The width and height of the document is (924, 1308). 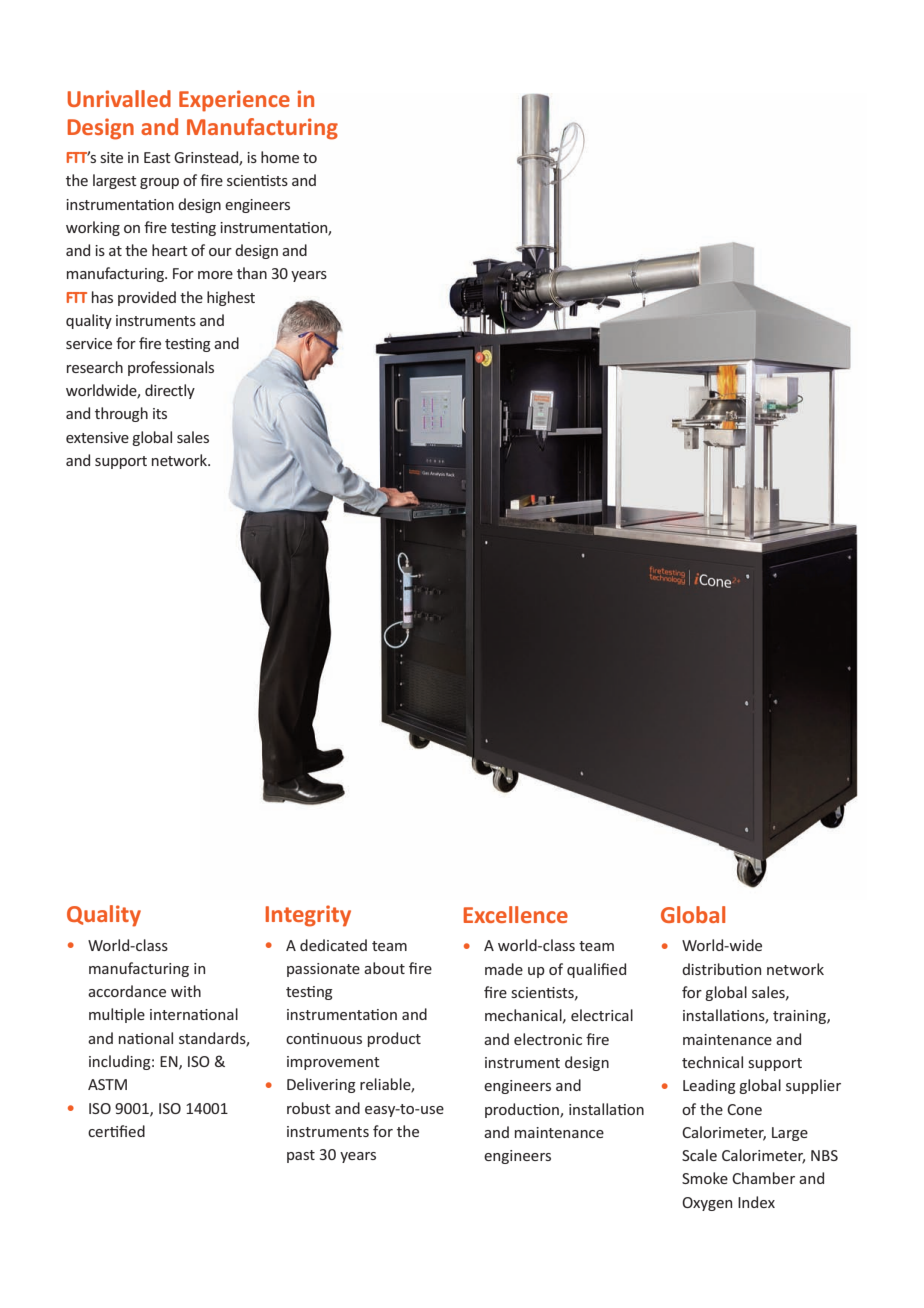 I want to click on distribution, so click(x=721, y=969).
